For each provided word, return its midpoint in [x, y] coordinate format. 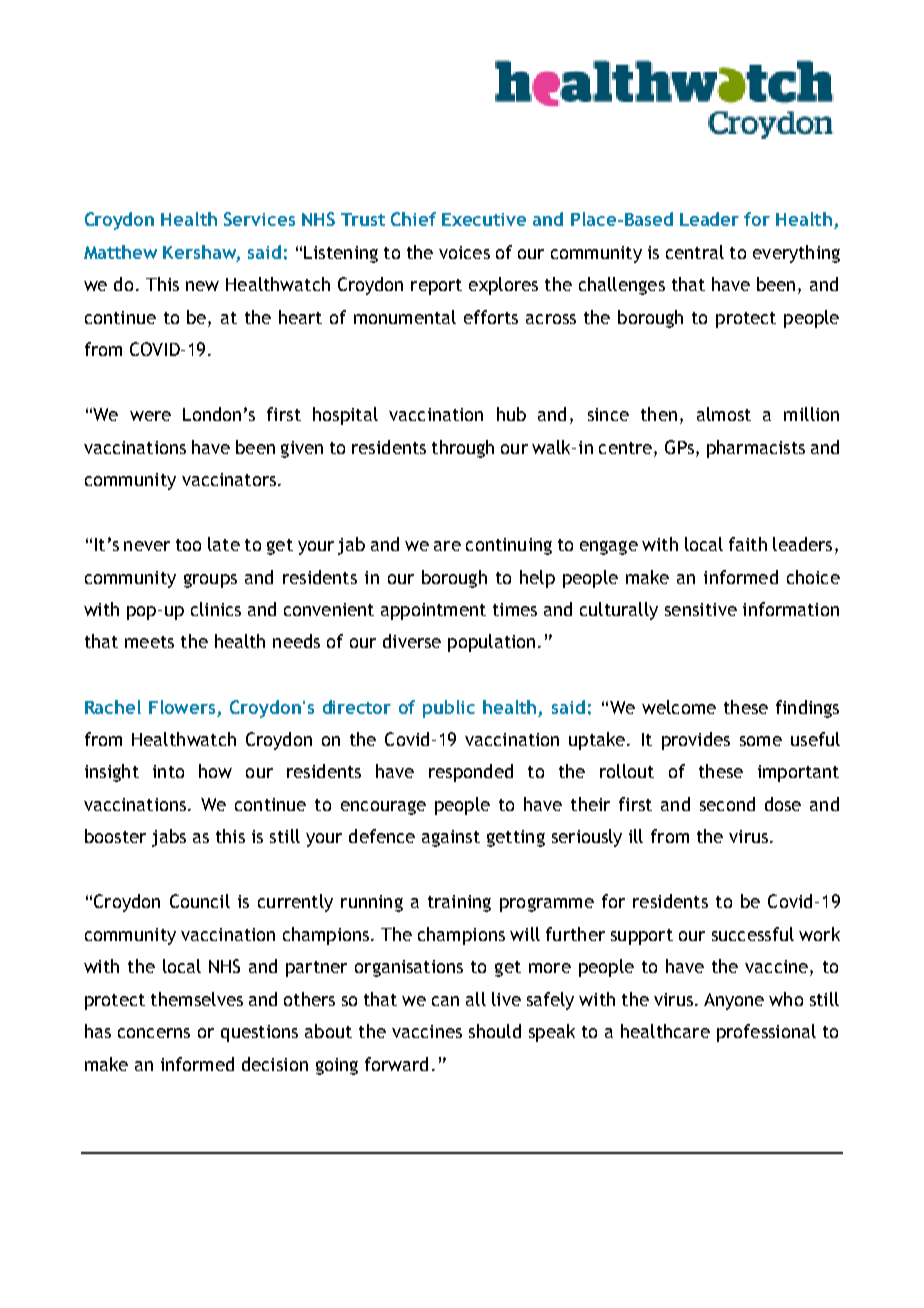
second [727, 804]
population [491, 643]
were [150, 416]
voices [464, 252]
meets [149, 642]
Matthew [120, 252]
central [695, 252]
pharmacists [756, 449]
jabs [169, 838]
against [451, 838]
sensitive [701, 609]
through [463, 449]
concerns [154, 1033]
